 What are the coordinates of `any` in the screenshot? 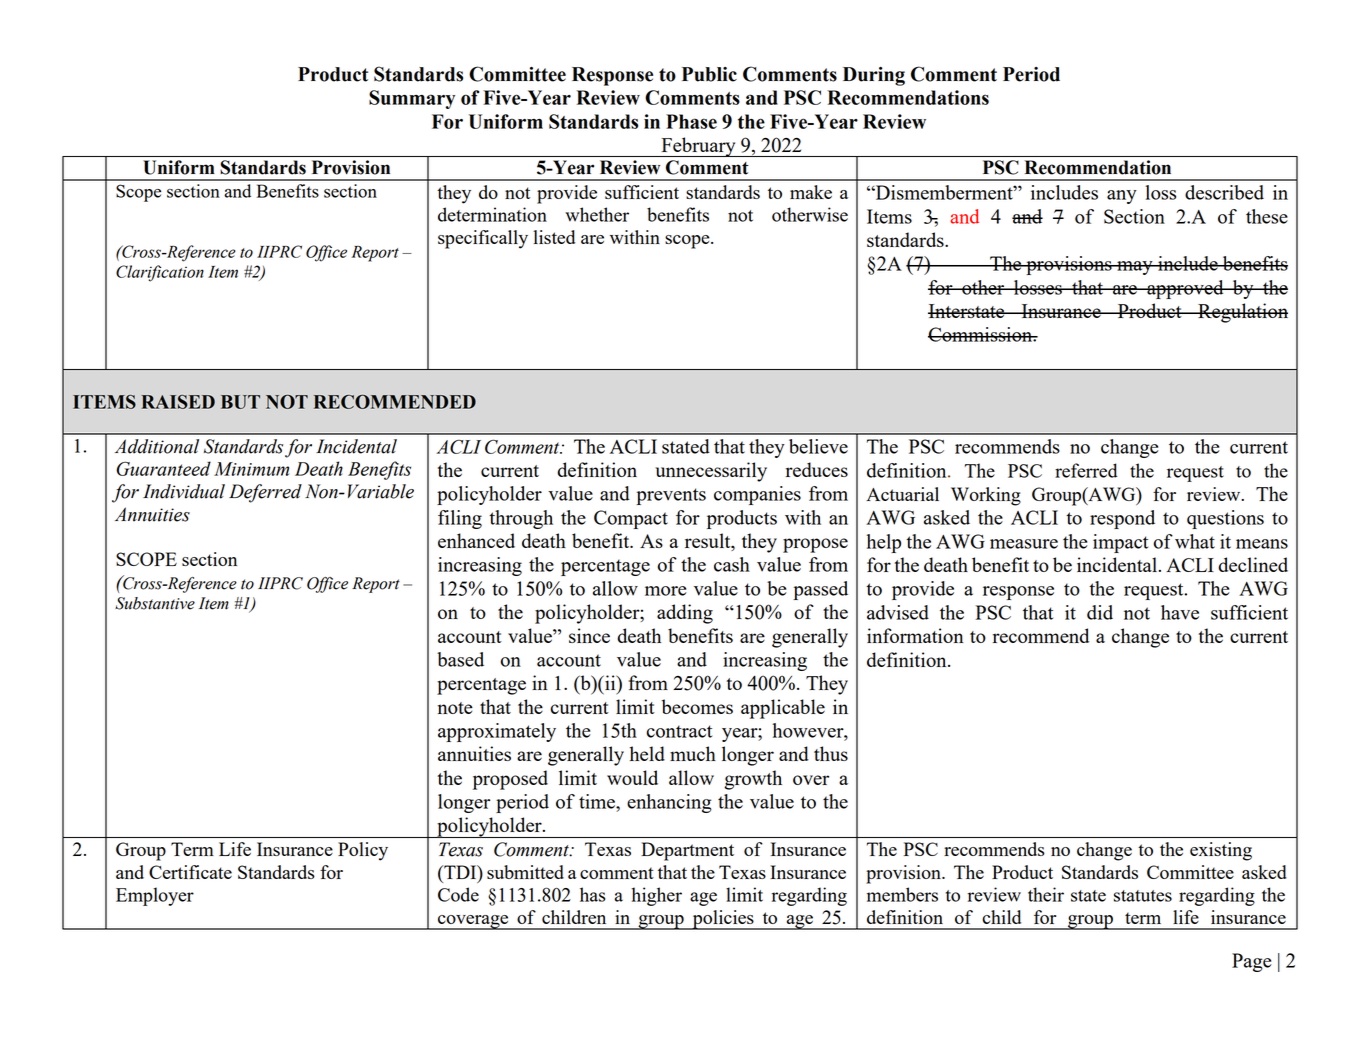 It's located at (1122, 197).
